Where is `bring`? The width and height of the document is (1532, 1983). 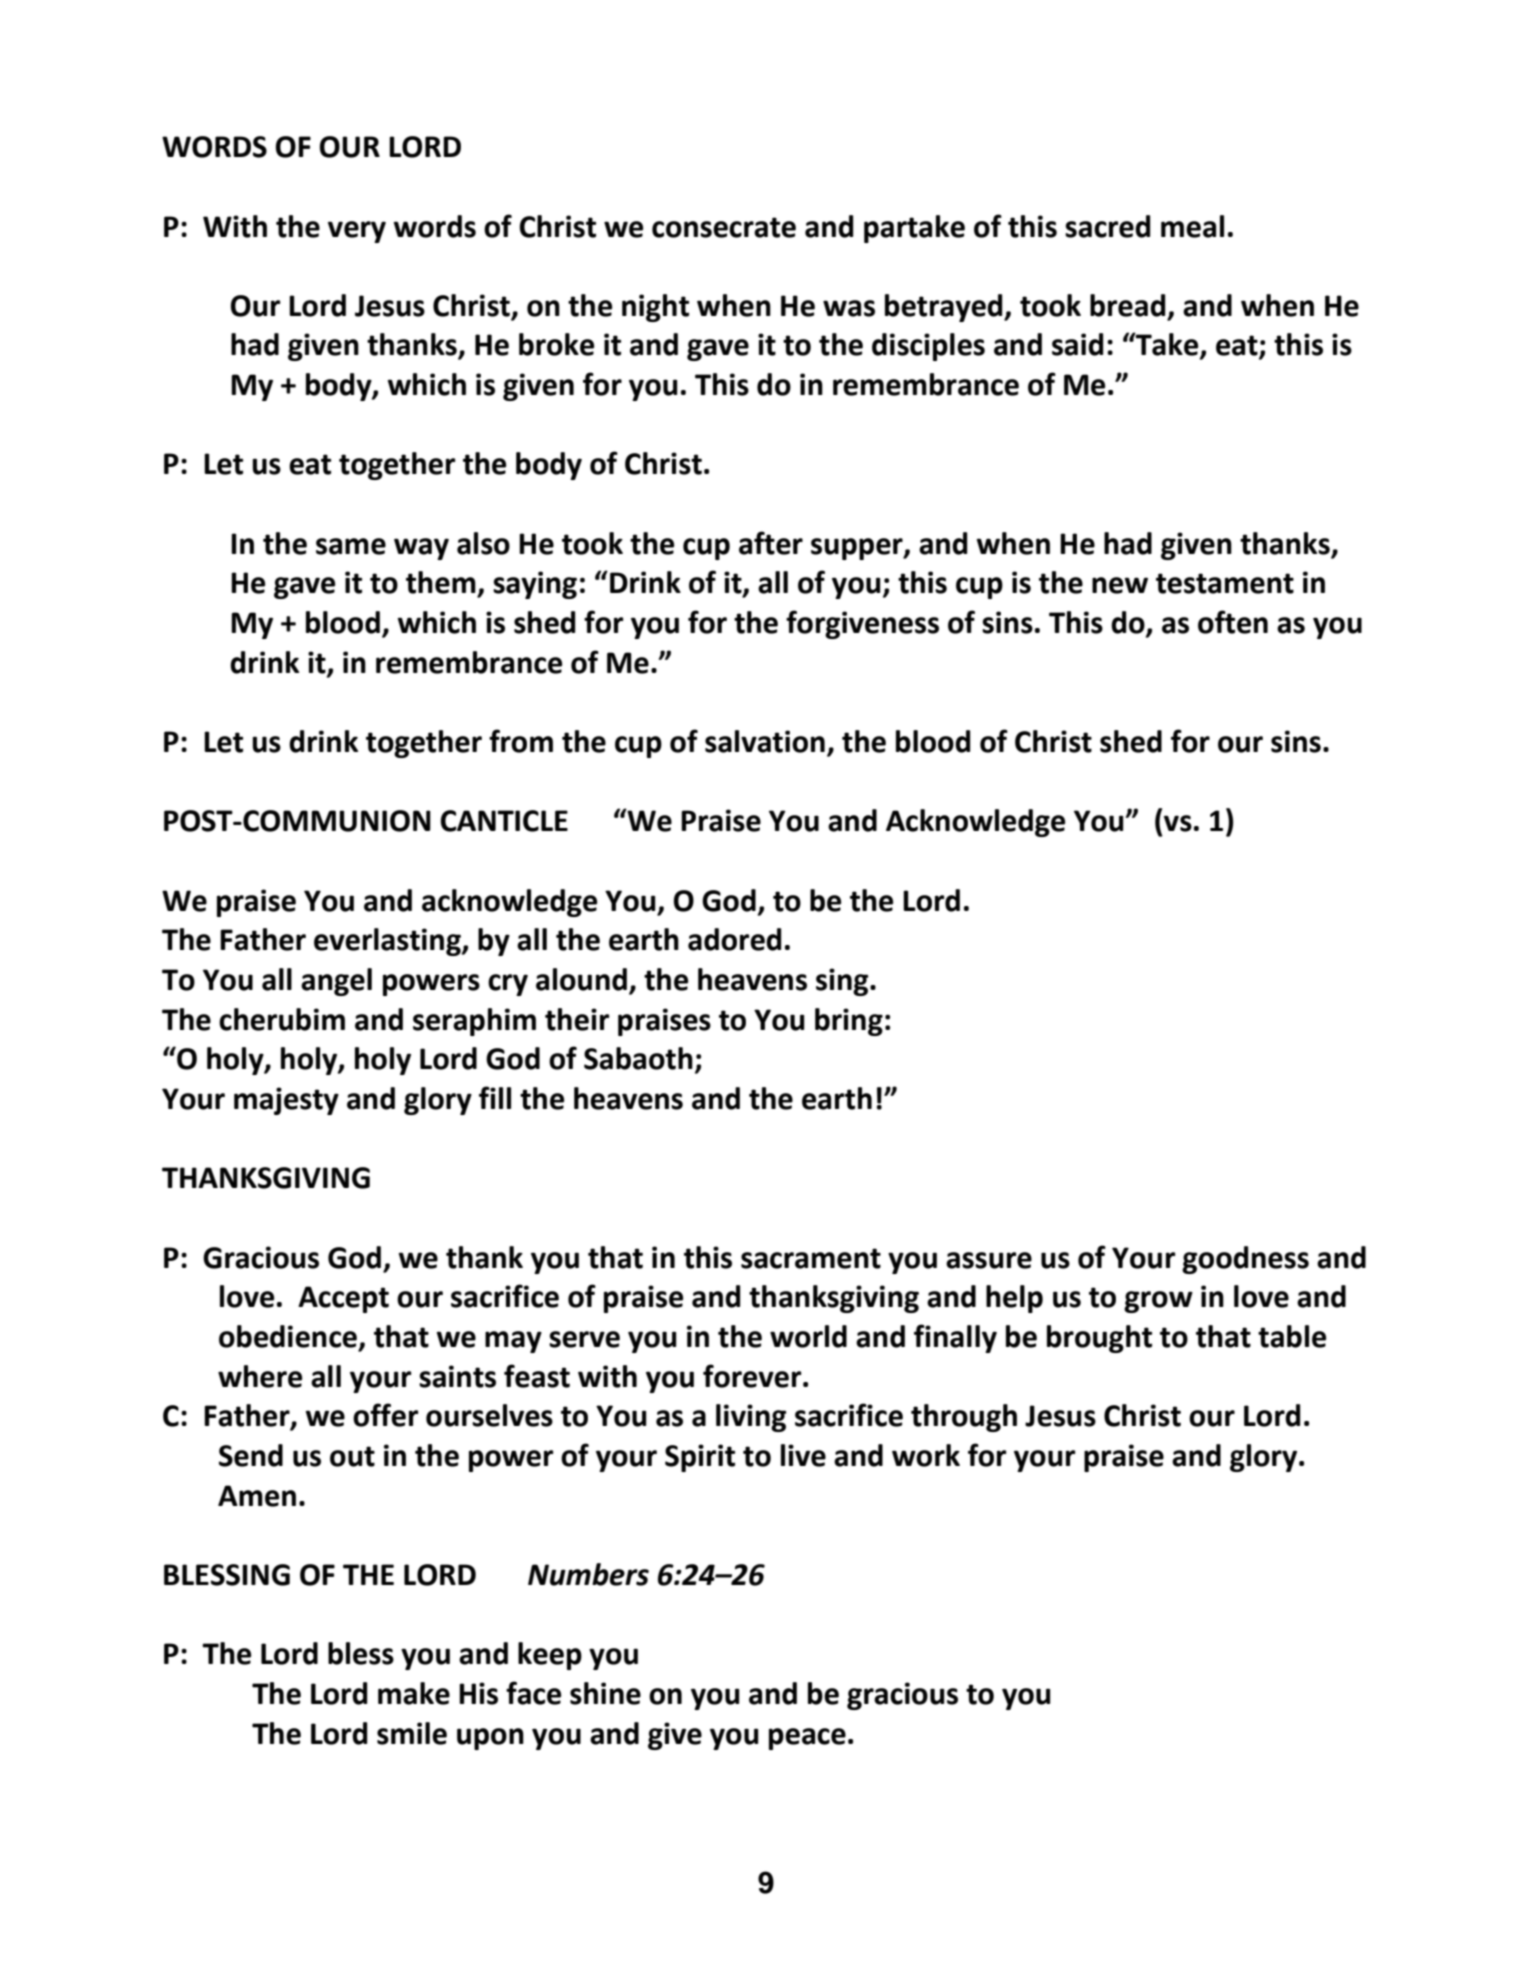
bring is located at coordinates (849, 1022).
